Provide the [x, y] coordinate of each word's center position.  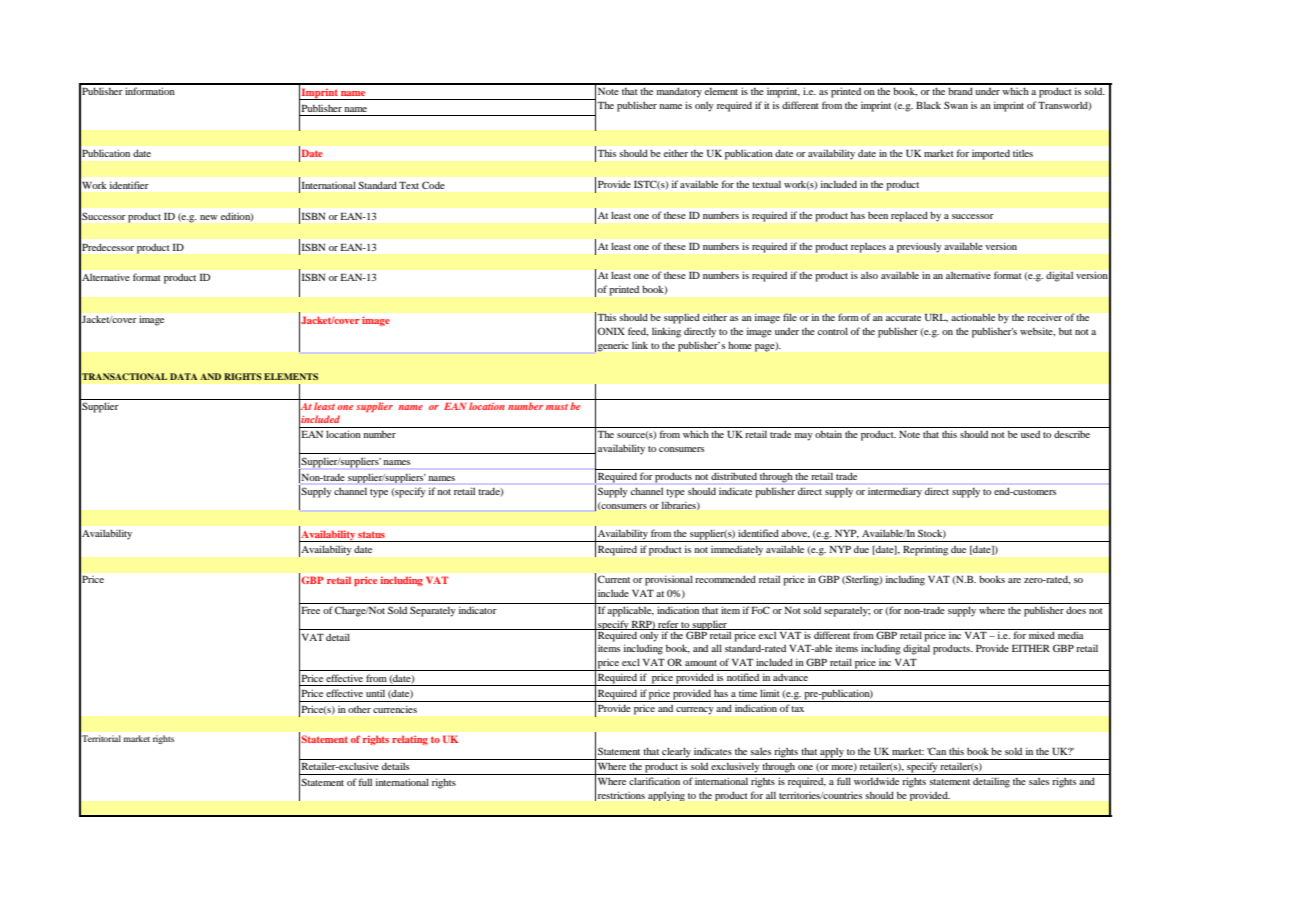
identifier [129, 185]
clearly [676, 753]
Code [433, 185]
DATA [183, 376]
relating [410, 740]
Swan [956, 105]
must [557, 407]
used [1030, 434]
